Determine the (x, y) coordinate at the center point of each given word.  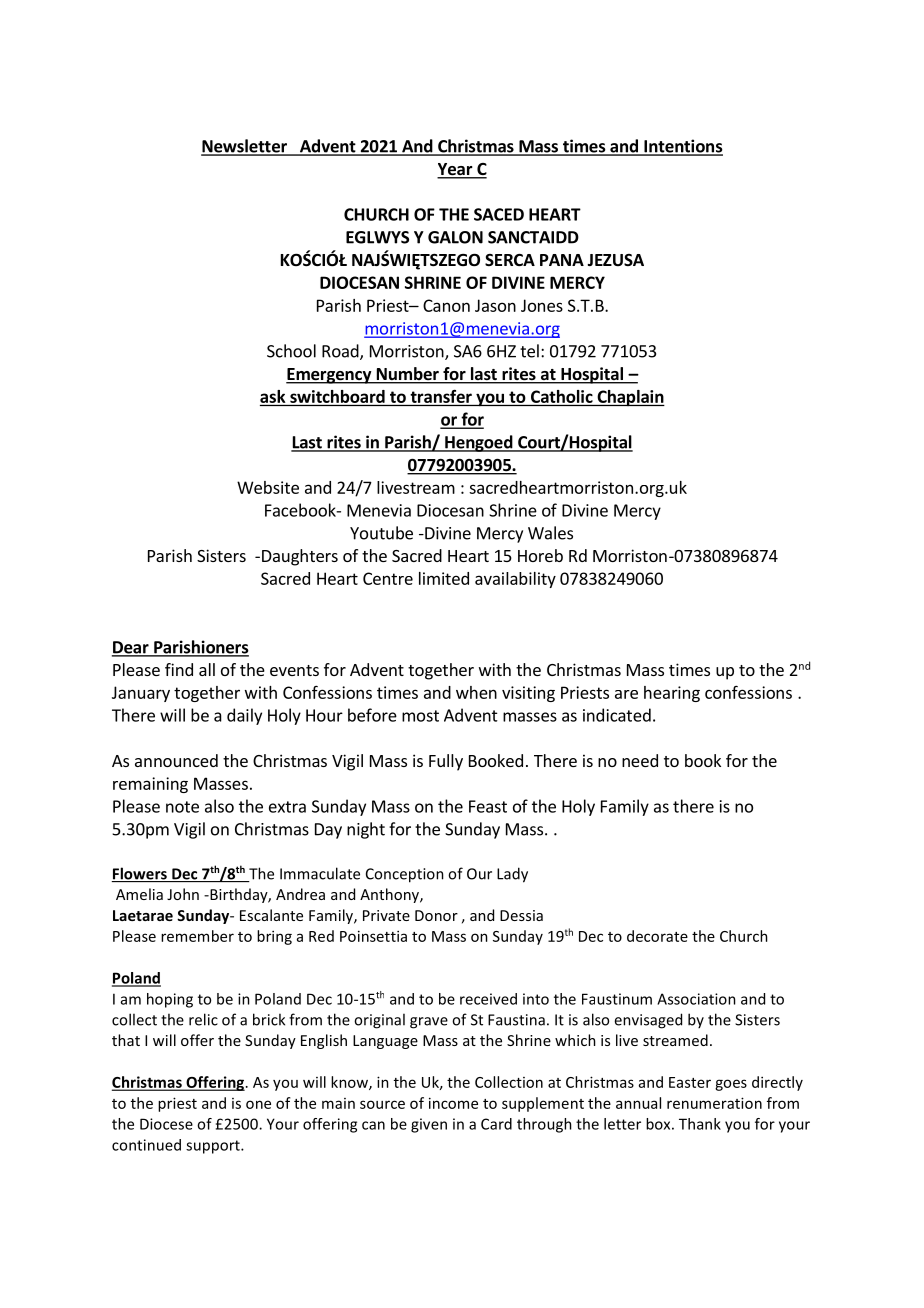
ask (273, 396)
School (291, 351)
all (207, 669)
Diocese (166, 1124)
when (476, 692)
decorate (657, 936)
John (183, 894)
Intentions (682, 147)
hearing (672, 694)
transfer (441, 396)
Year (456, 170)
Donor (436, 915)
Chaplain (630, 398)
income (453, 1103)
